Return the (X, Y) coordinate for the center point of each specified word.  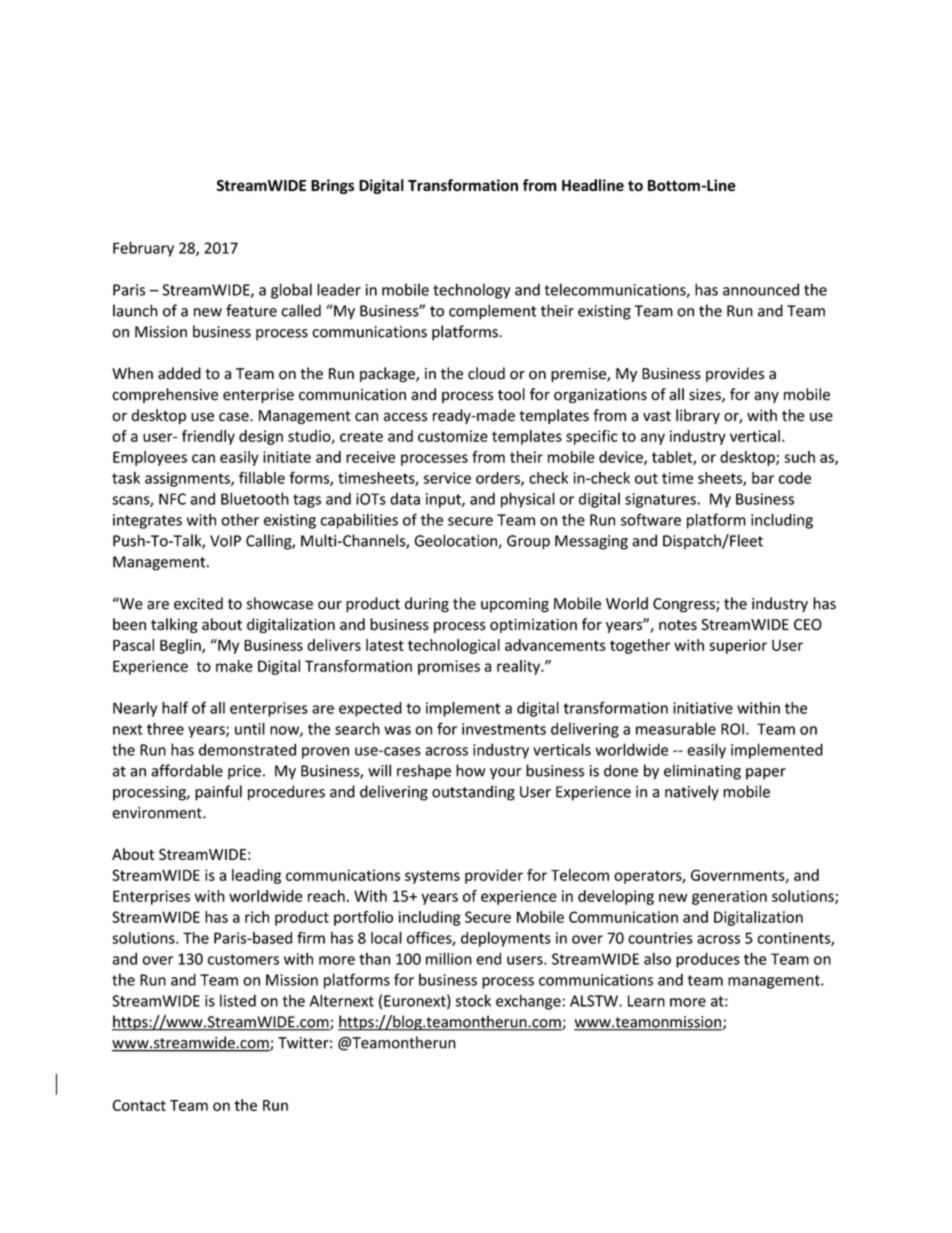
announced (761, 289)
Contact (139, 1105)
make (234, 666)
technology (471, 291)
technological (454, 646)
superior (738, 646)
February (143, 249)
